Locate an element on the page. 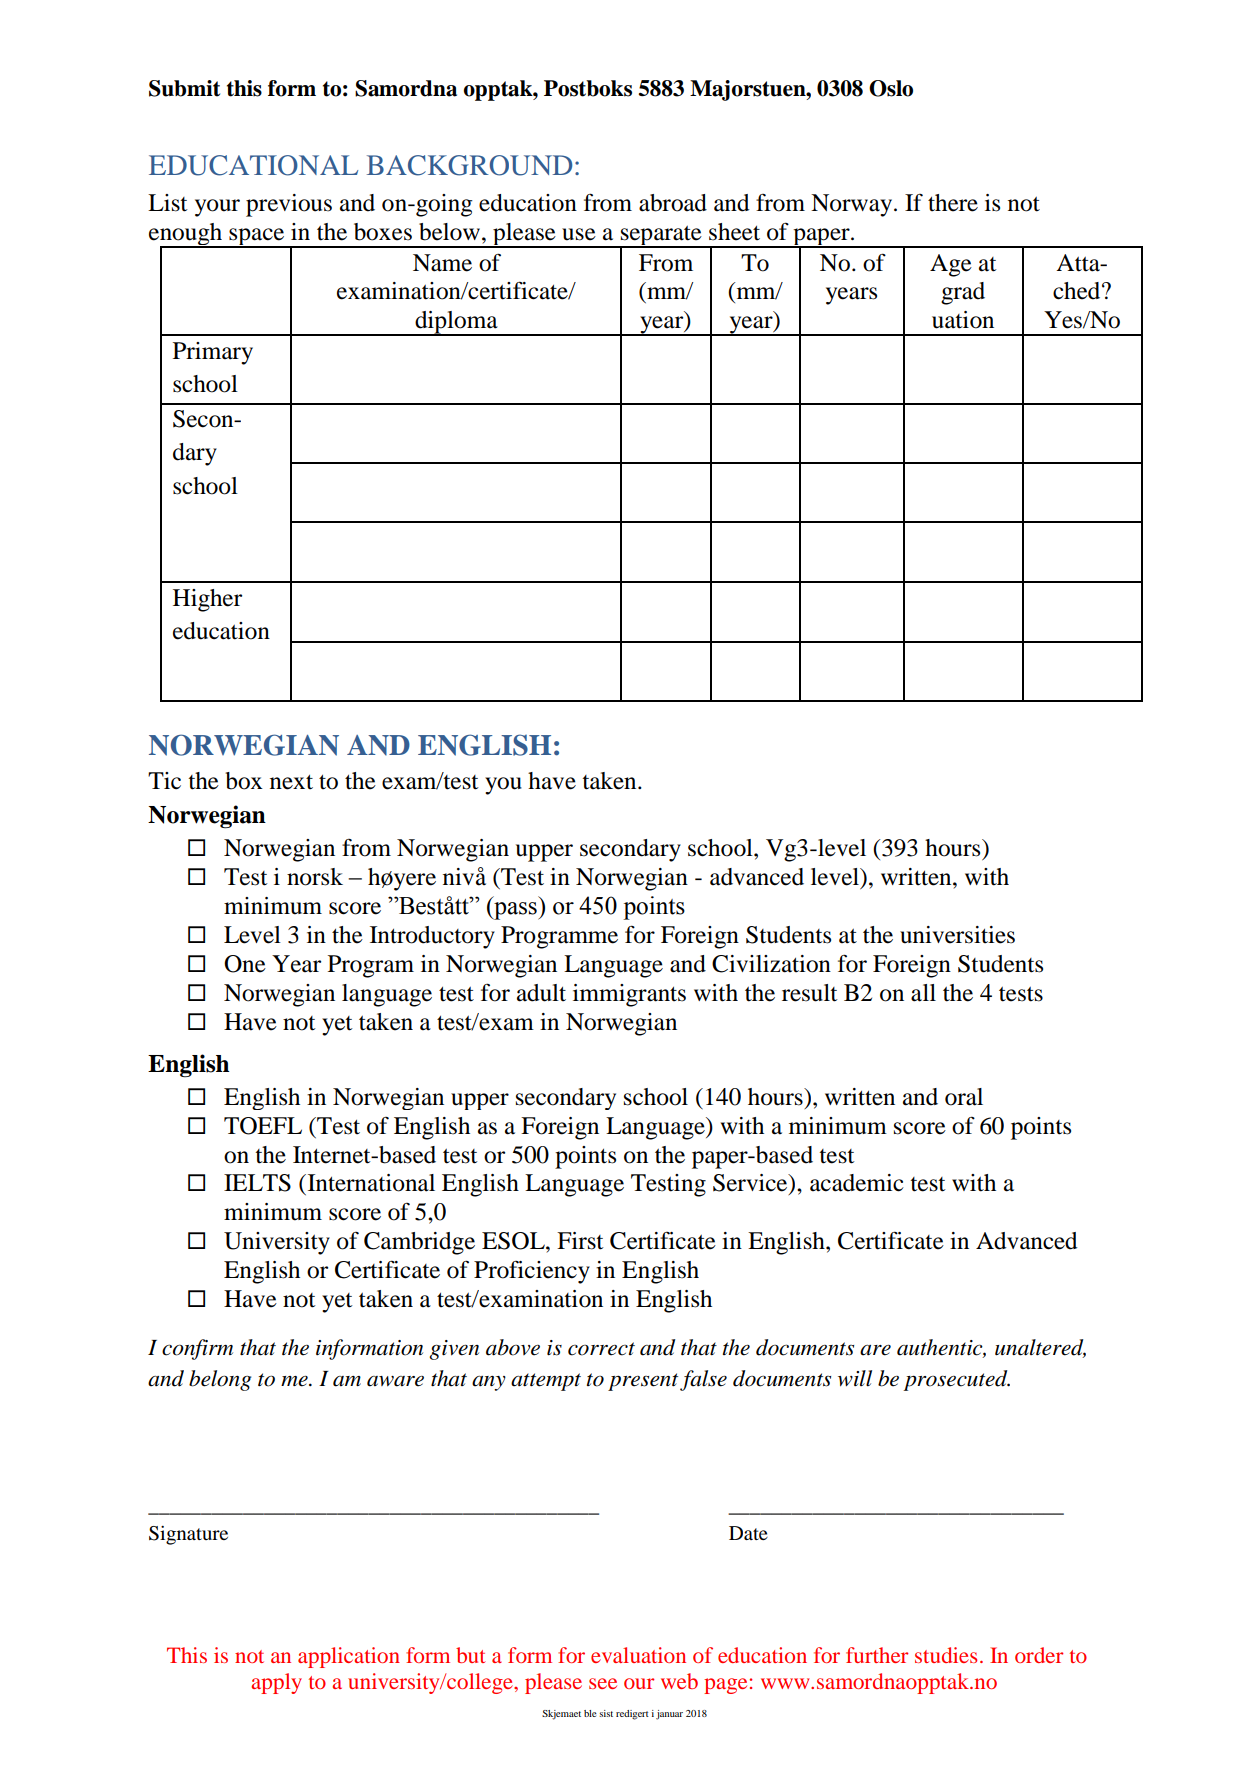  Oslo is located at coordinates (891, 88).
